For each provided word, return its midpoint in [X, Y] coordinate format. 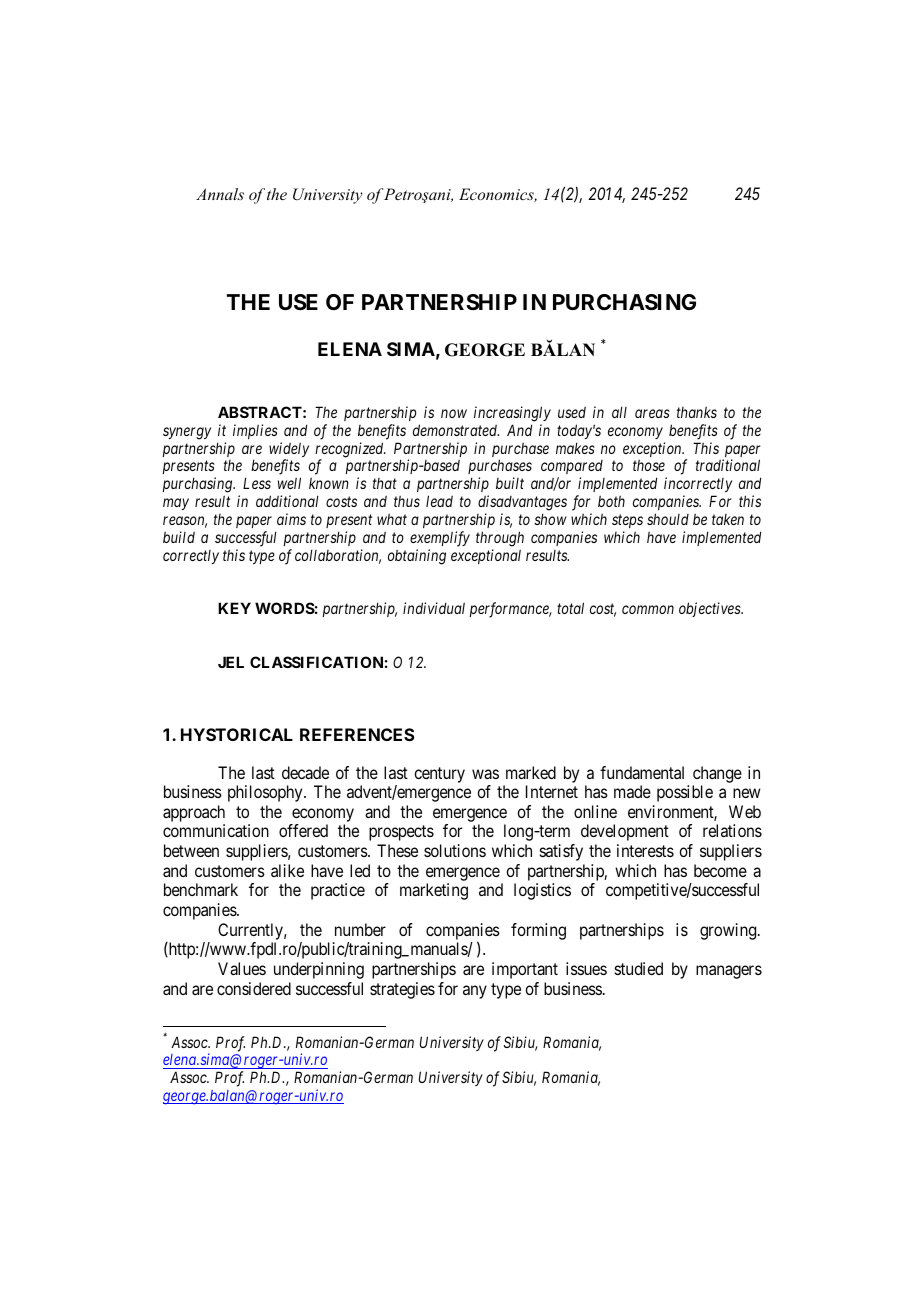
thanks [697, 412]
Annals [220, 194]
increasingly [512, 414]
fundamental [642, 772]
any [475, 992]
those [649, 465]
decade [305, 772]
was [485, 774]
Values [242, 968]
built [510, 483]
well [289, 483]
